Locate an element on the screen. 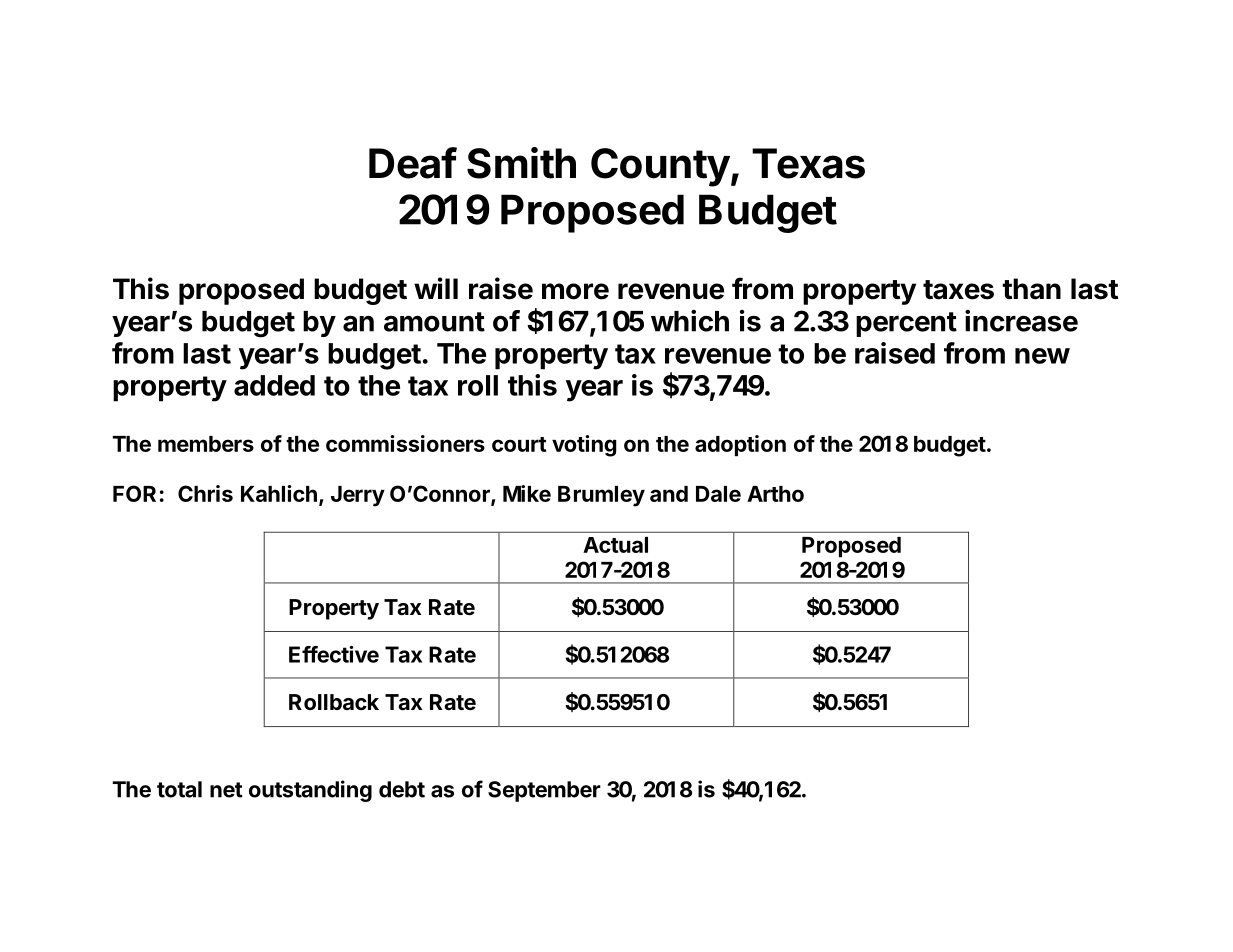  Deaf is located at coordinates (413, 163).
